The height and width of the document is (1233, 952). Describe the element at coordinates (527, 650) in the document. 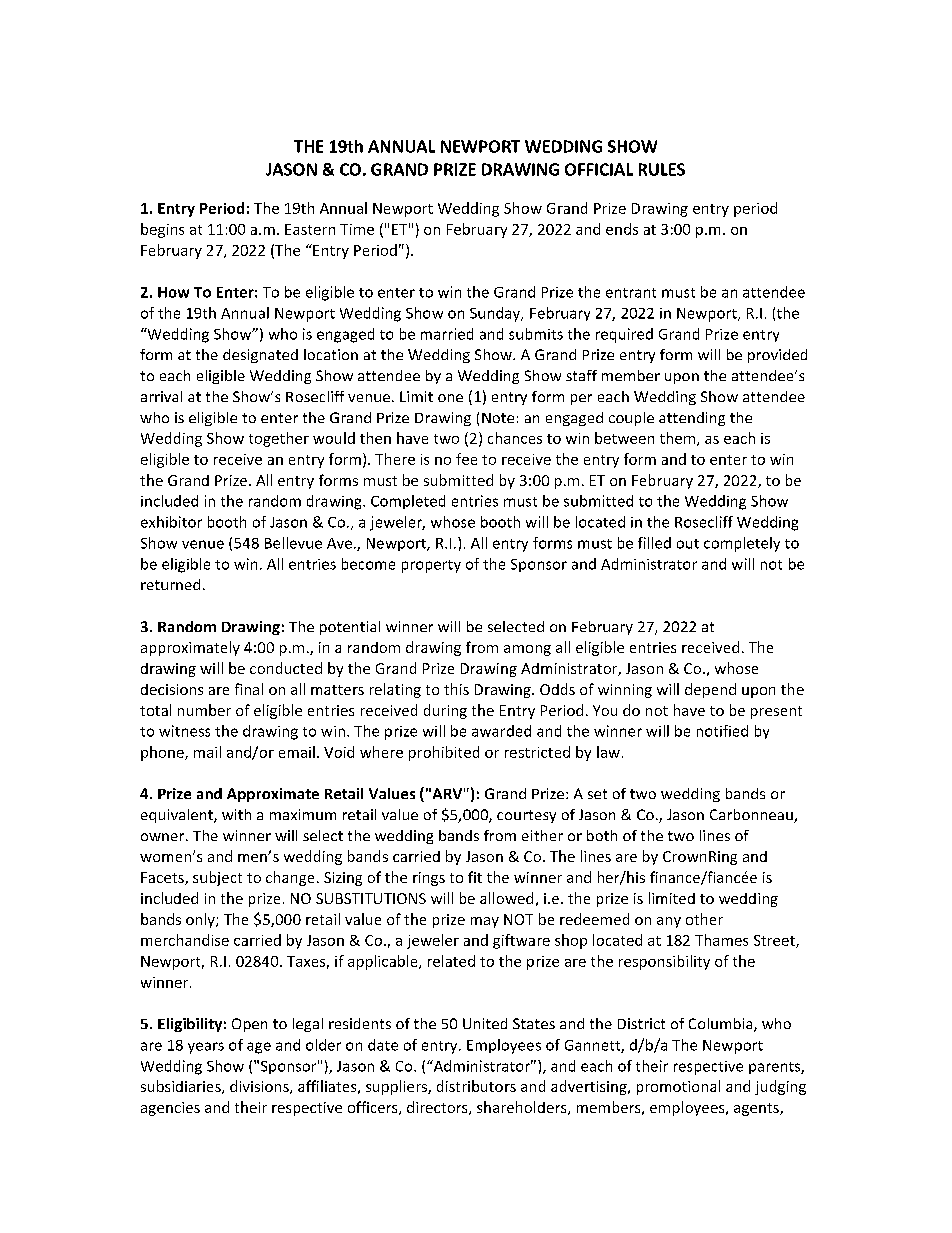

I see `among` at that location.
